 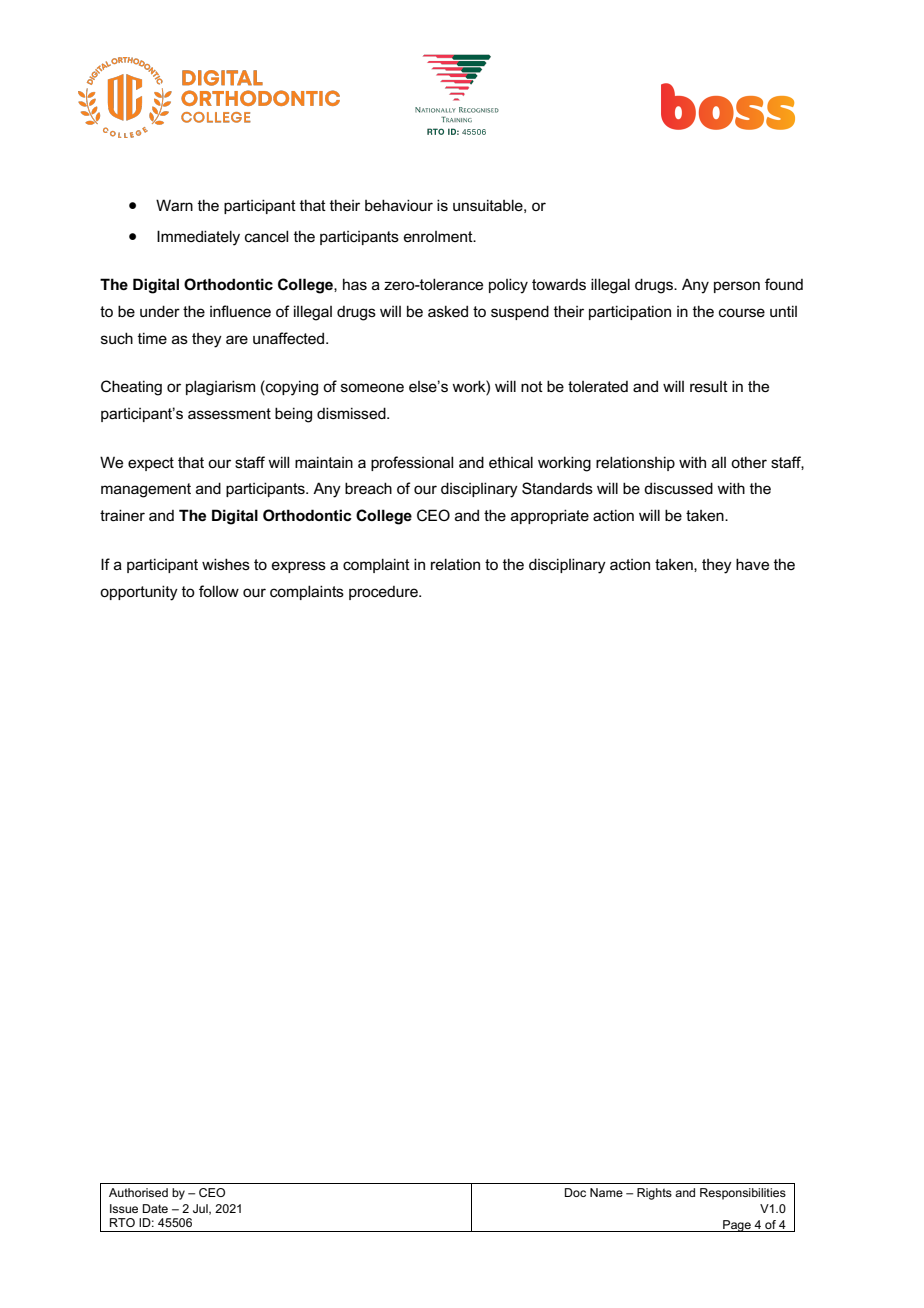 What do you see at coordinates (719, 462) in the screenshot?
I see `all` at bounding box center [719, 462].
